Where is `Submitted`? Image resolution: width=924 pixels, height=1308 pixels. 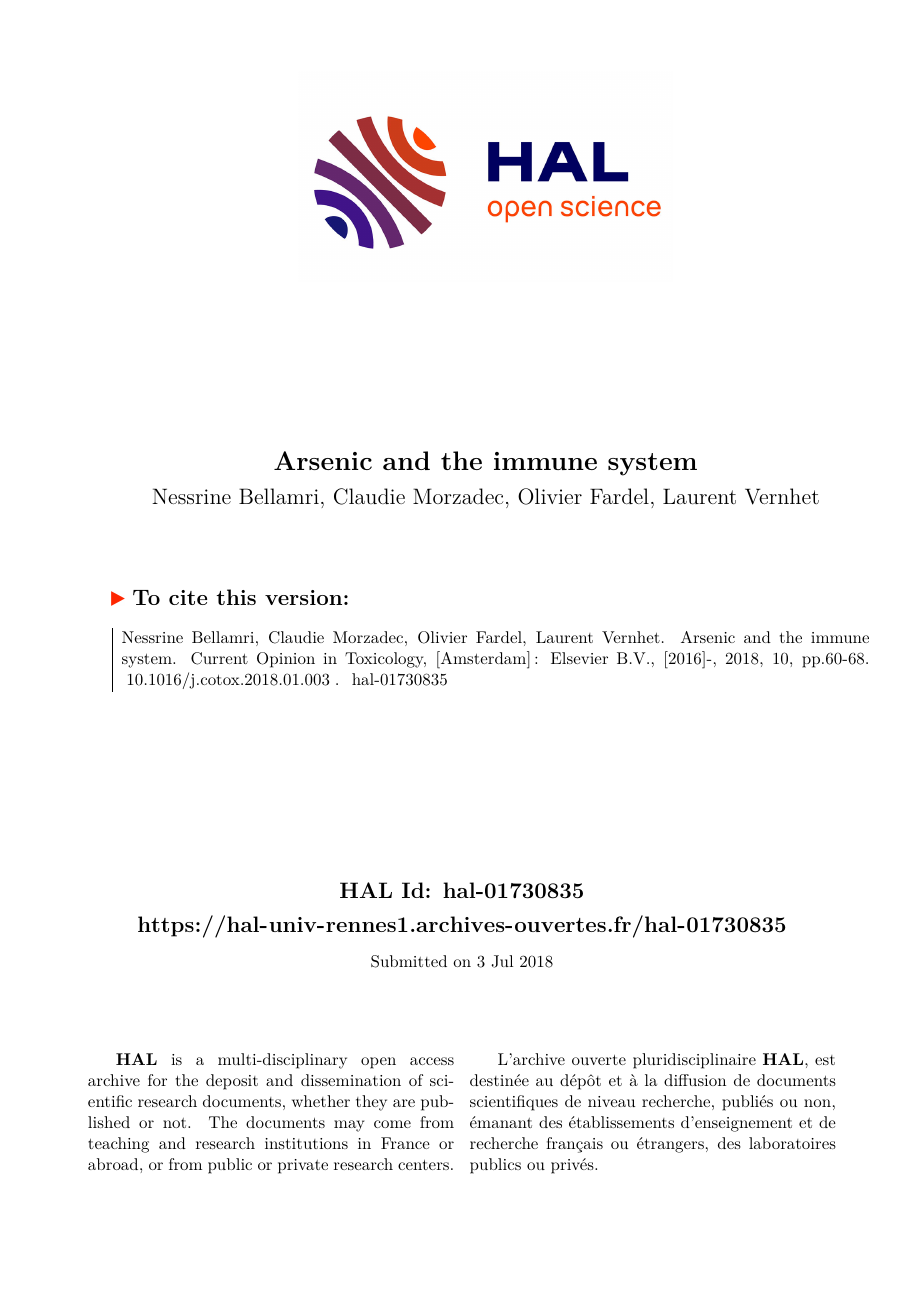
Submitted is located at coordinates (409, 961).
